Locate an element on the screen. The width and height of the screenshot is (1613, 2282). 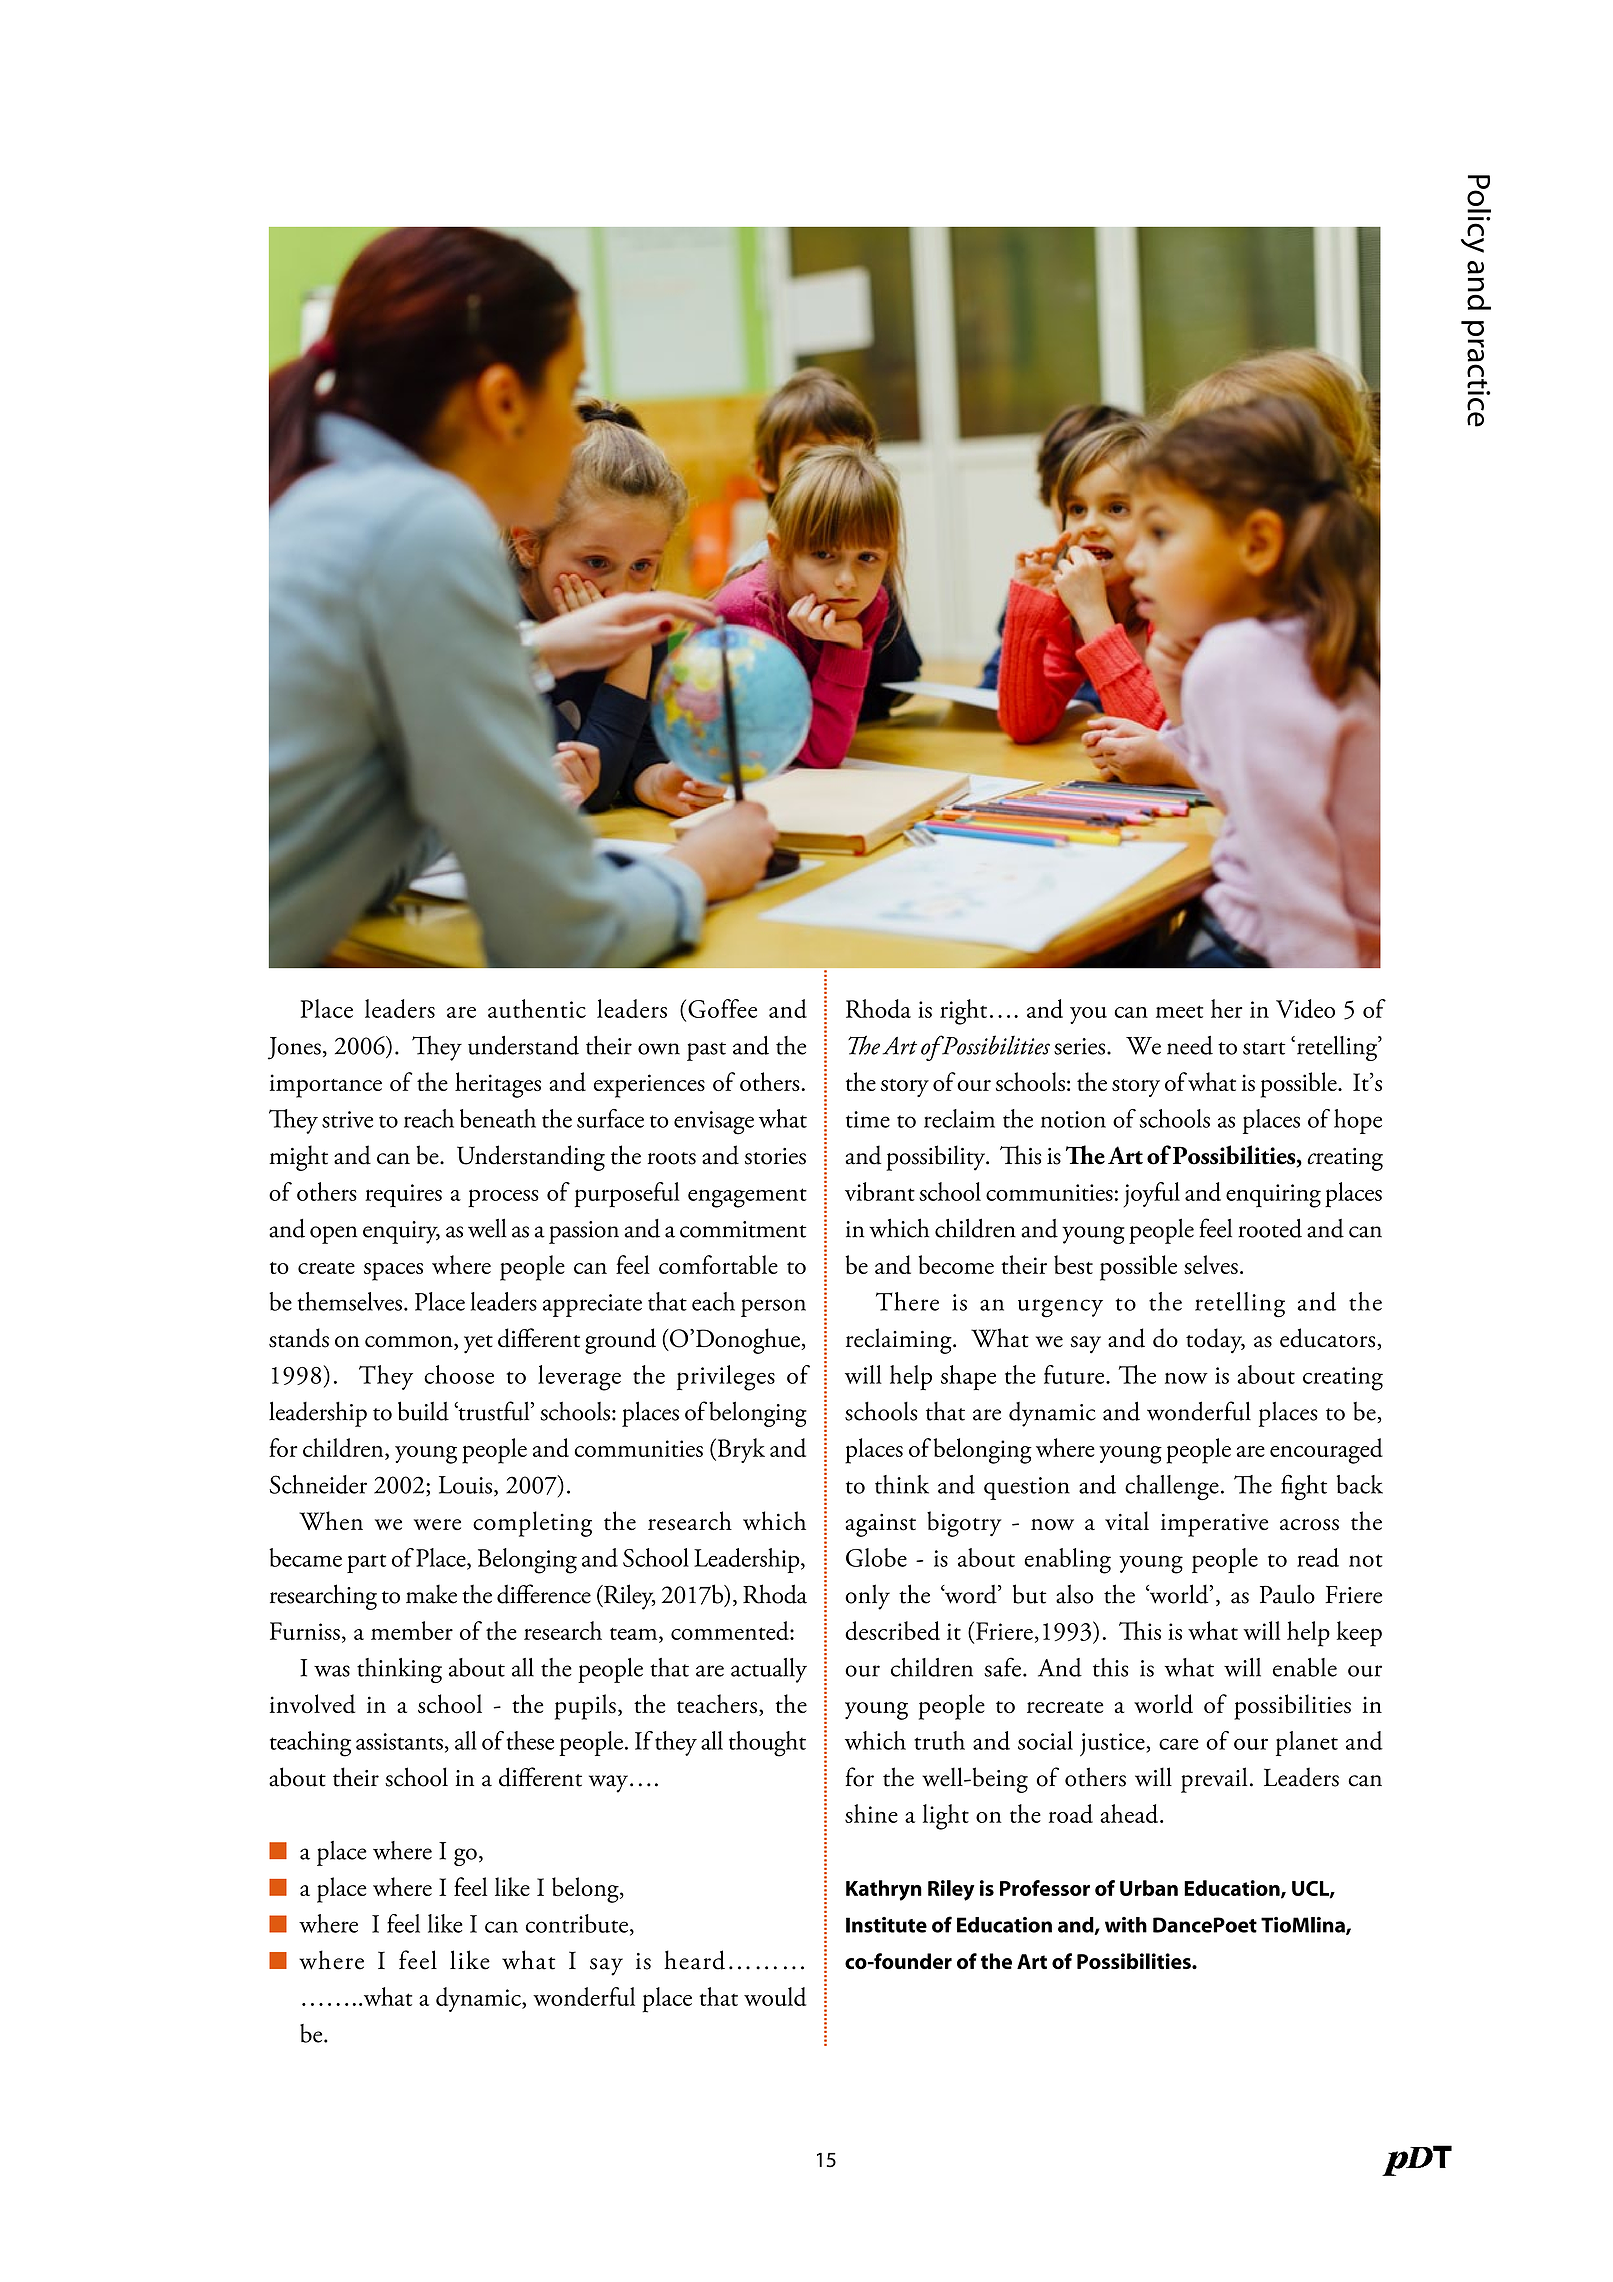
heritages is located at coordinates (498, 1085).
